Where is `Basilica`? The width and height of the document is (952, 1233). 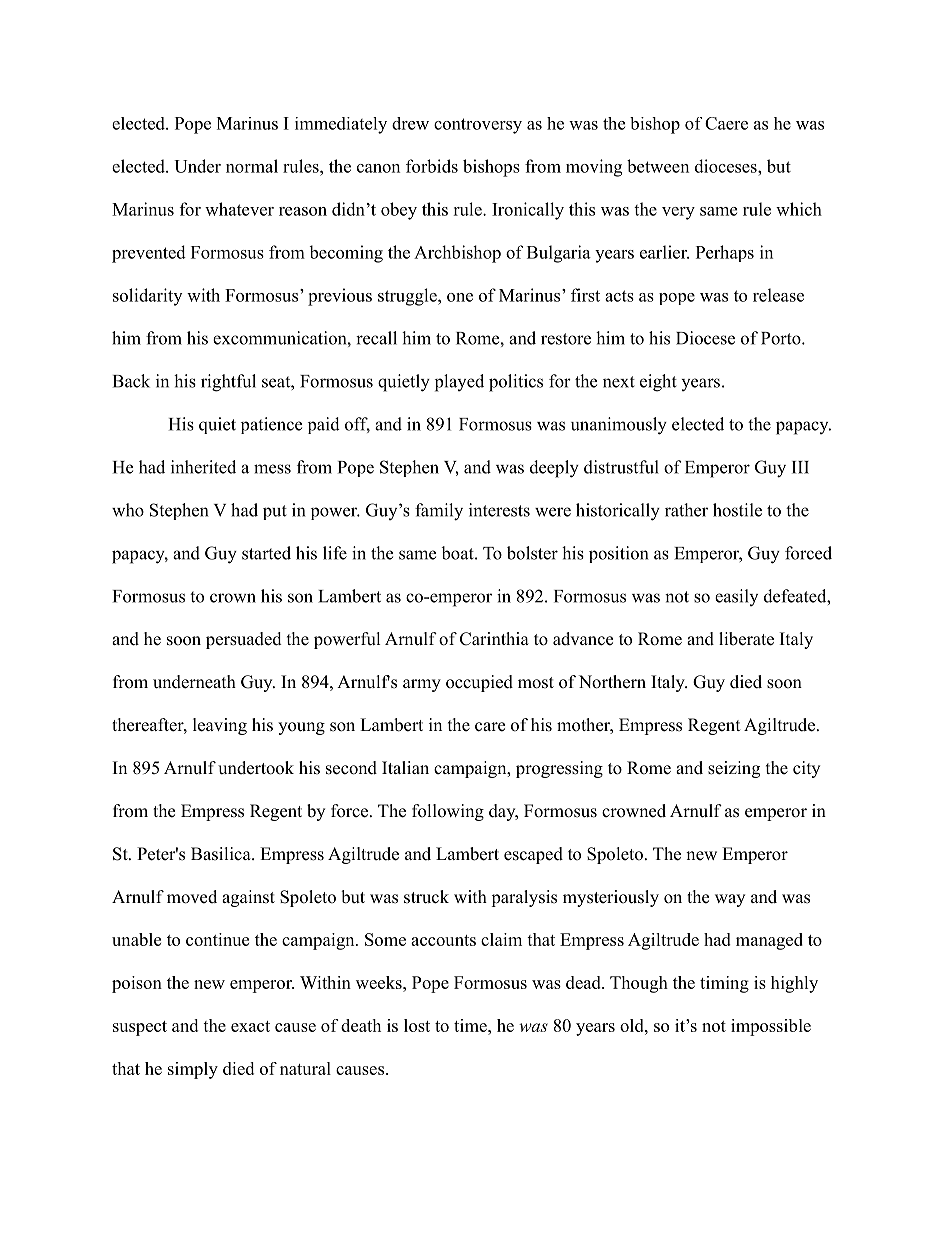 Basilica is located at coordinates (222, 854).
